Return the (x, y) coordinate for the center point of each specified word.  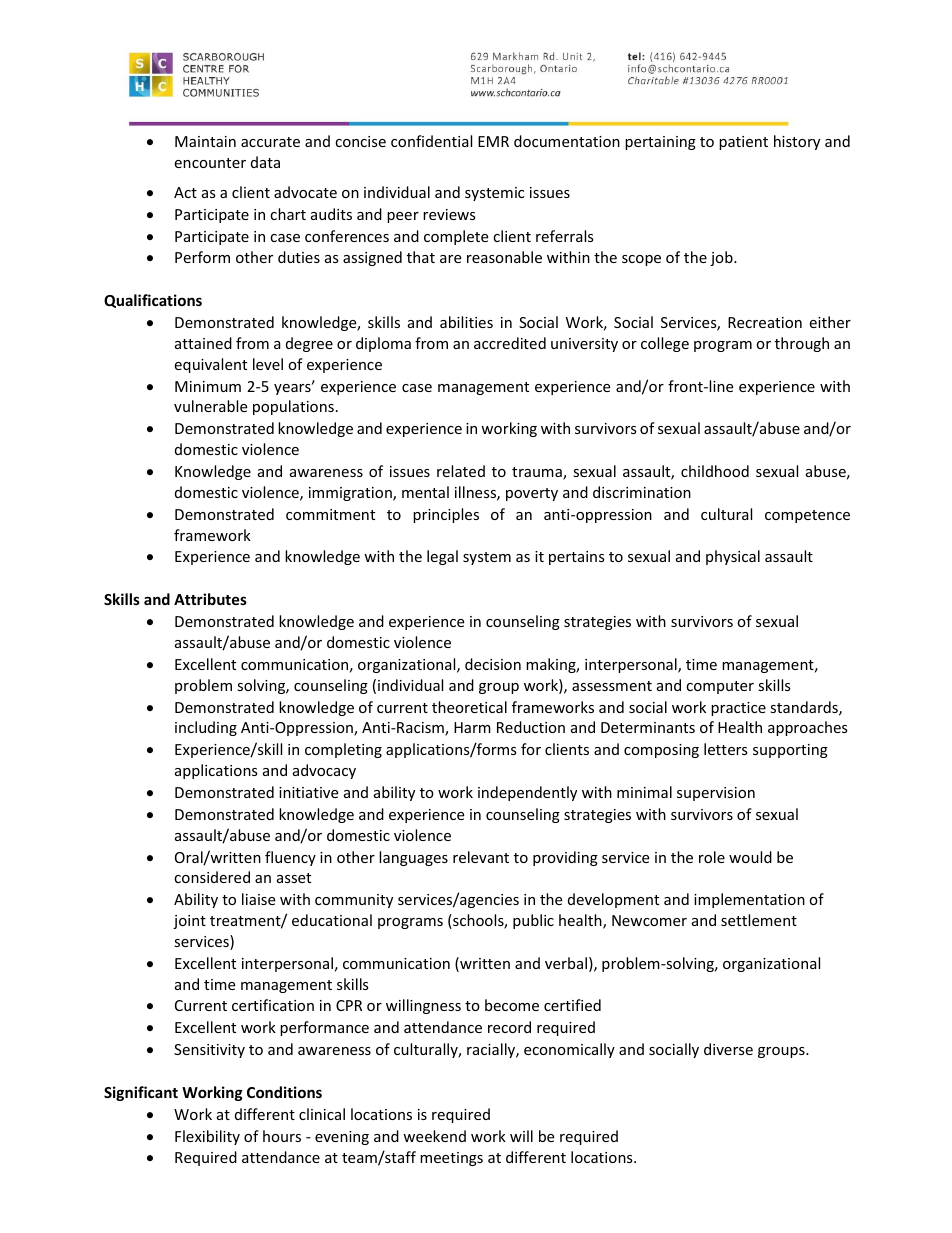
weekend (434, 1136)
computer (720, 687)
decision (493, 664)
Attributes (210, 599)
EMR (493, 141)
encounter (210, 163)
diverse (728, 1049)
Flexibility (207, 1137)
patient (743, 143)
